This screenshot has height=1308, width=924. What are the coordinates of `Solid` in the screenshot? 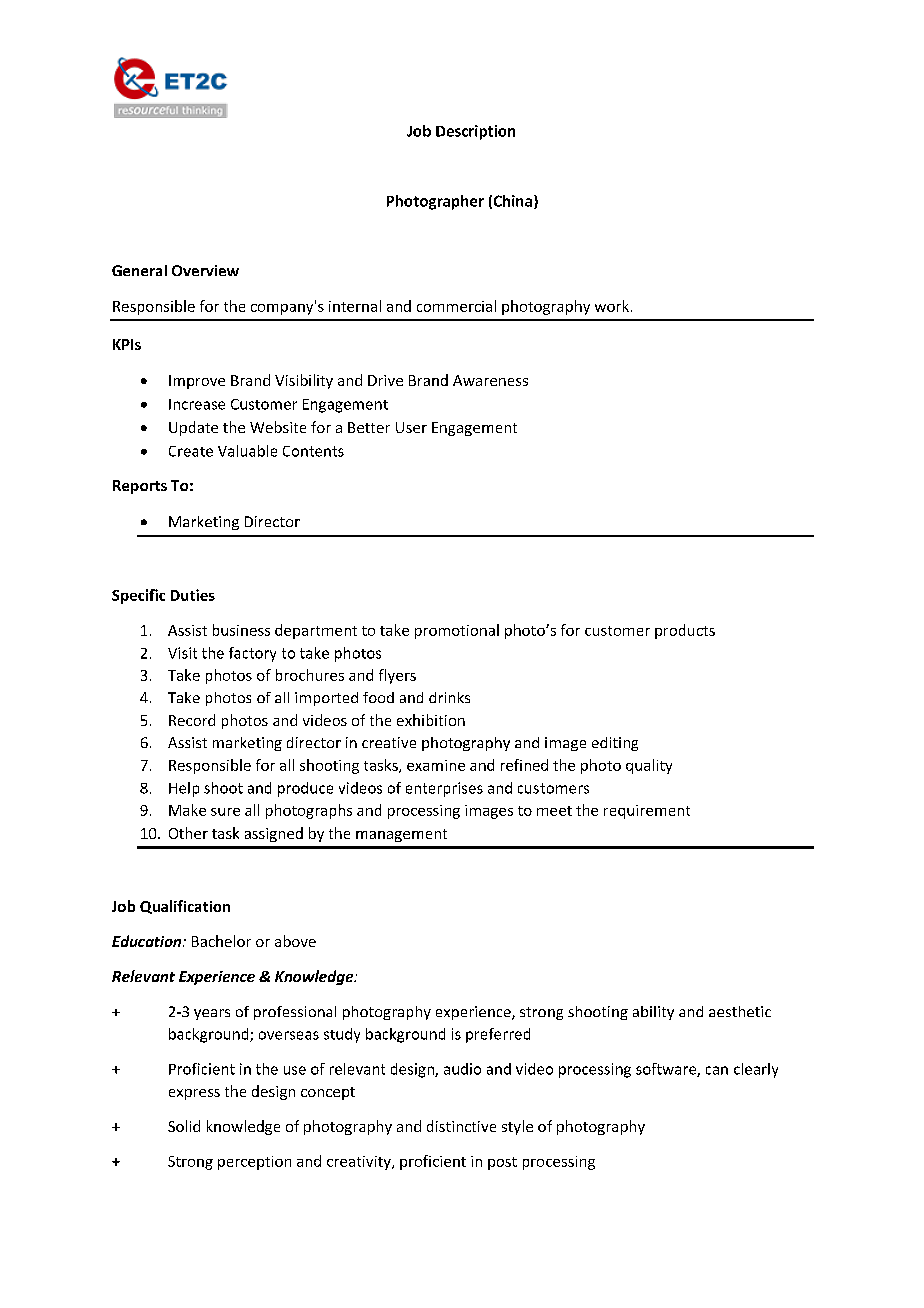 It's located at (184, 1126).
